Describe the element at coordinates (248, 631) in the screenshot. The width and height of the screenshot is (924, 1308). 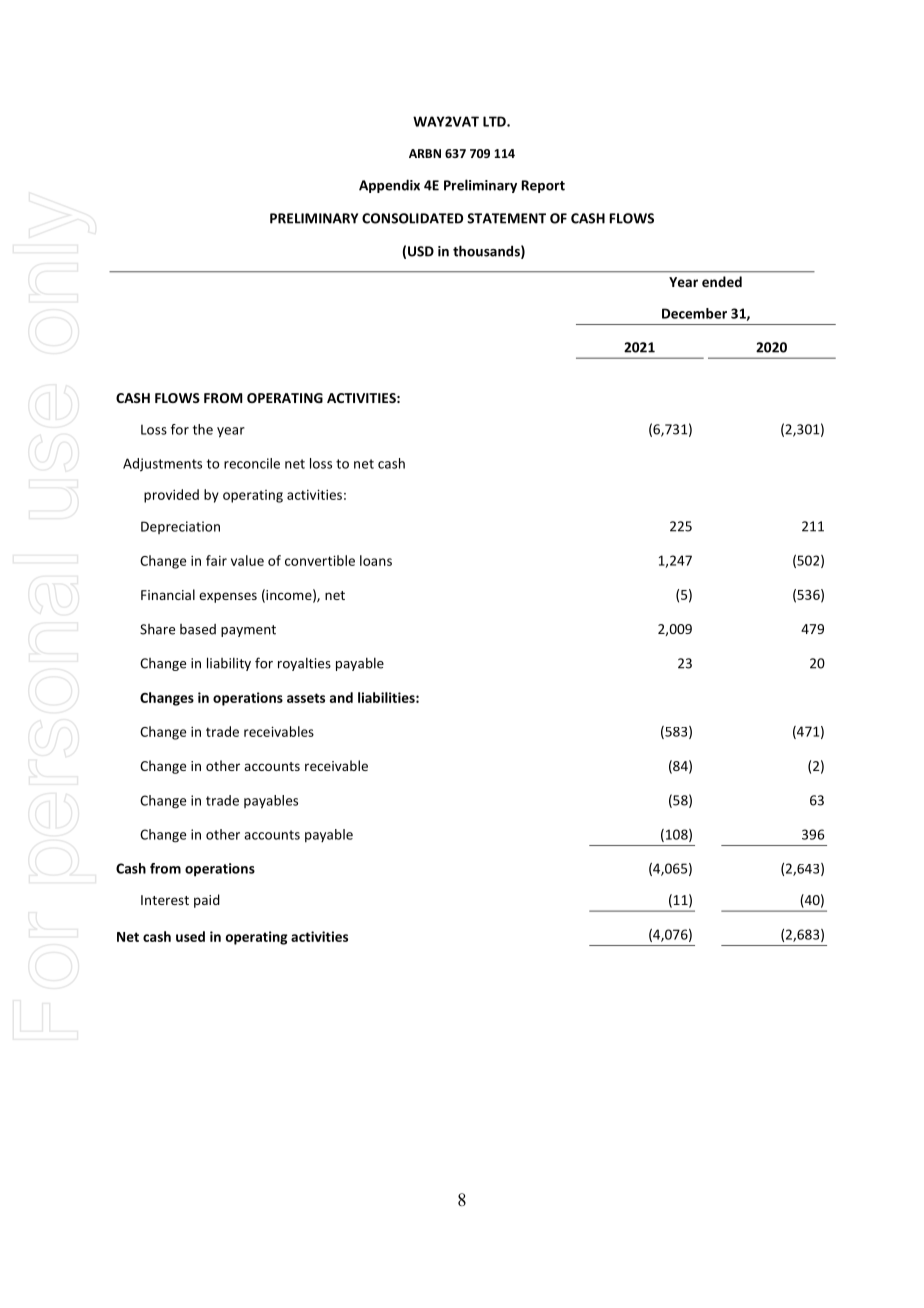
I see `payment` at that location.
